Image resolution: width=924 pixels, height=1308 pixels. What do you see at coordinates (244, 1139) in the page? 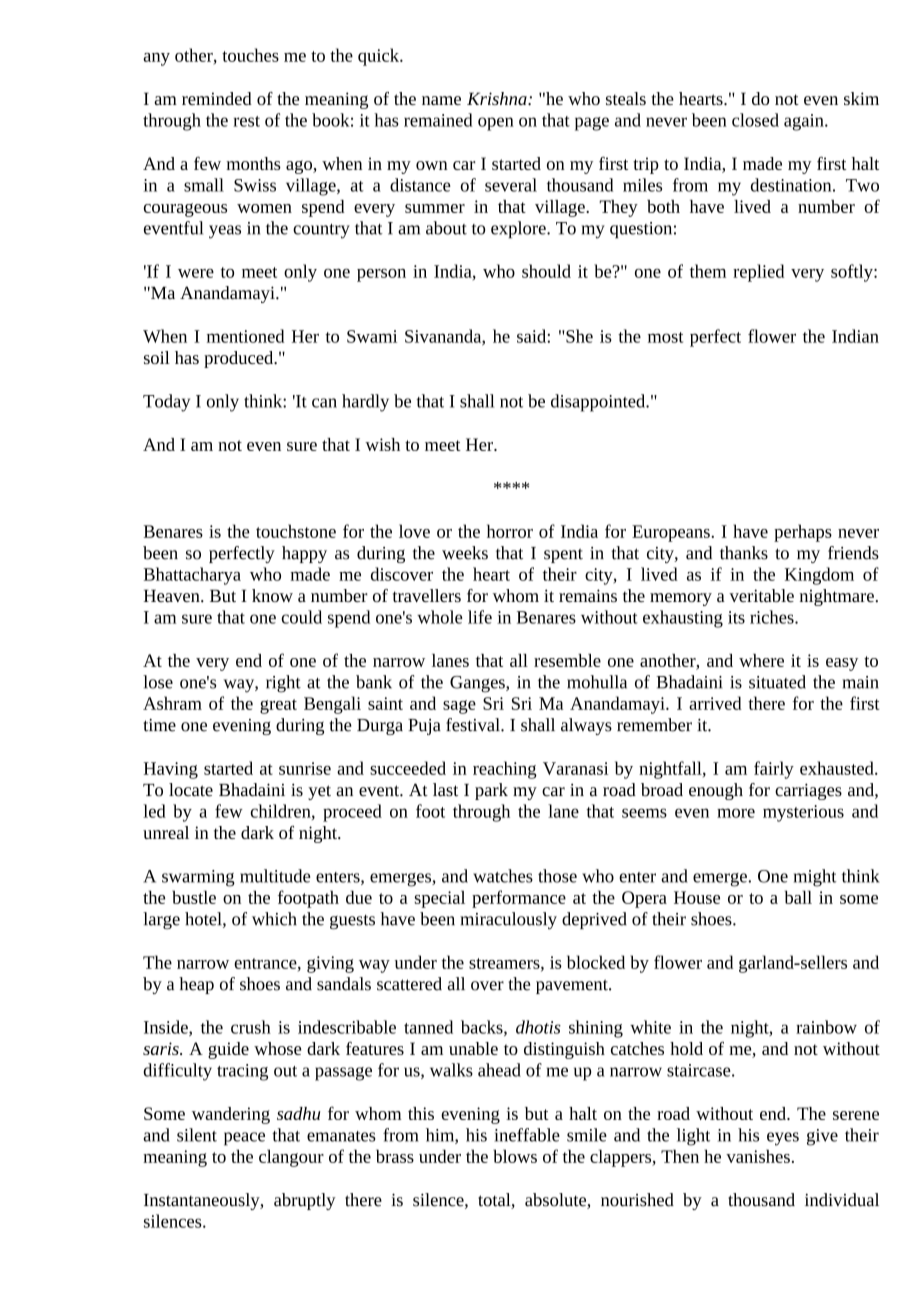
I see `peace` at bounding box center [244, 1139].
